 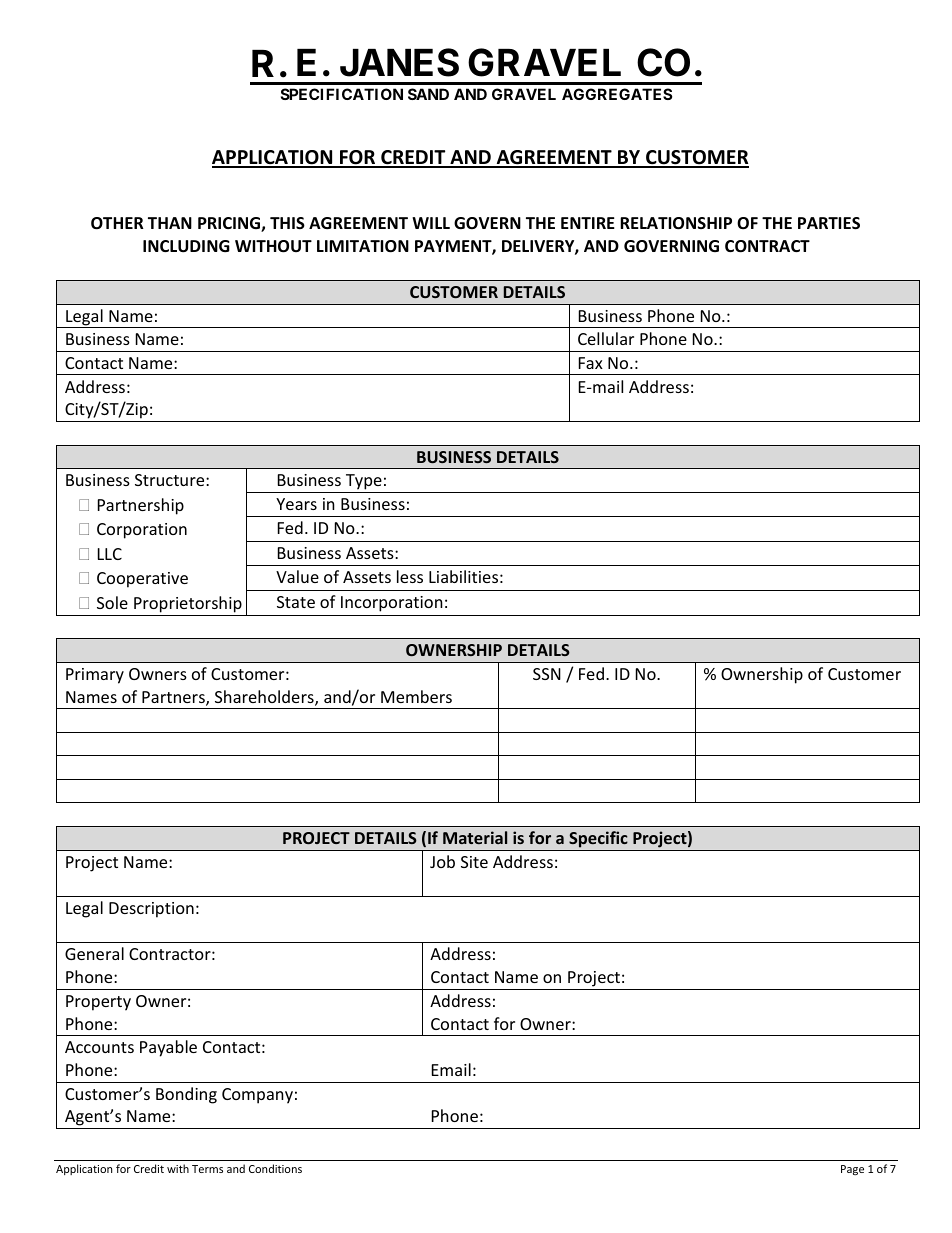 I want to click on SAND, so click(x=428, y=94).
